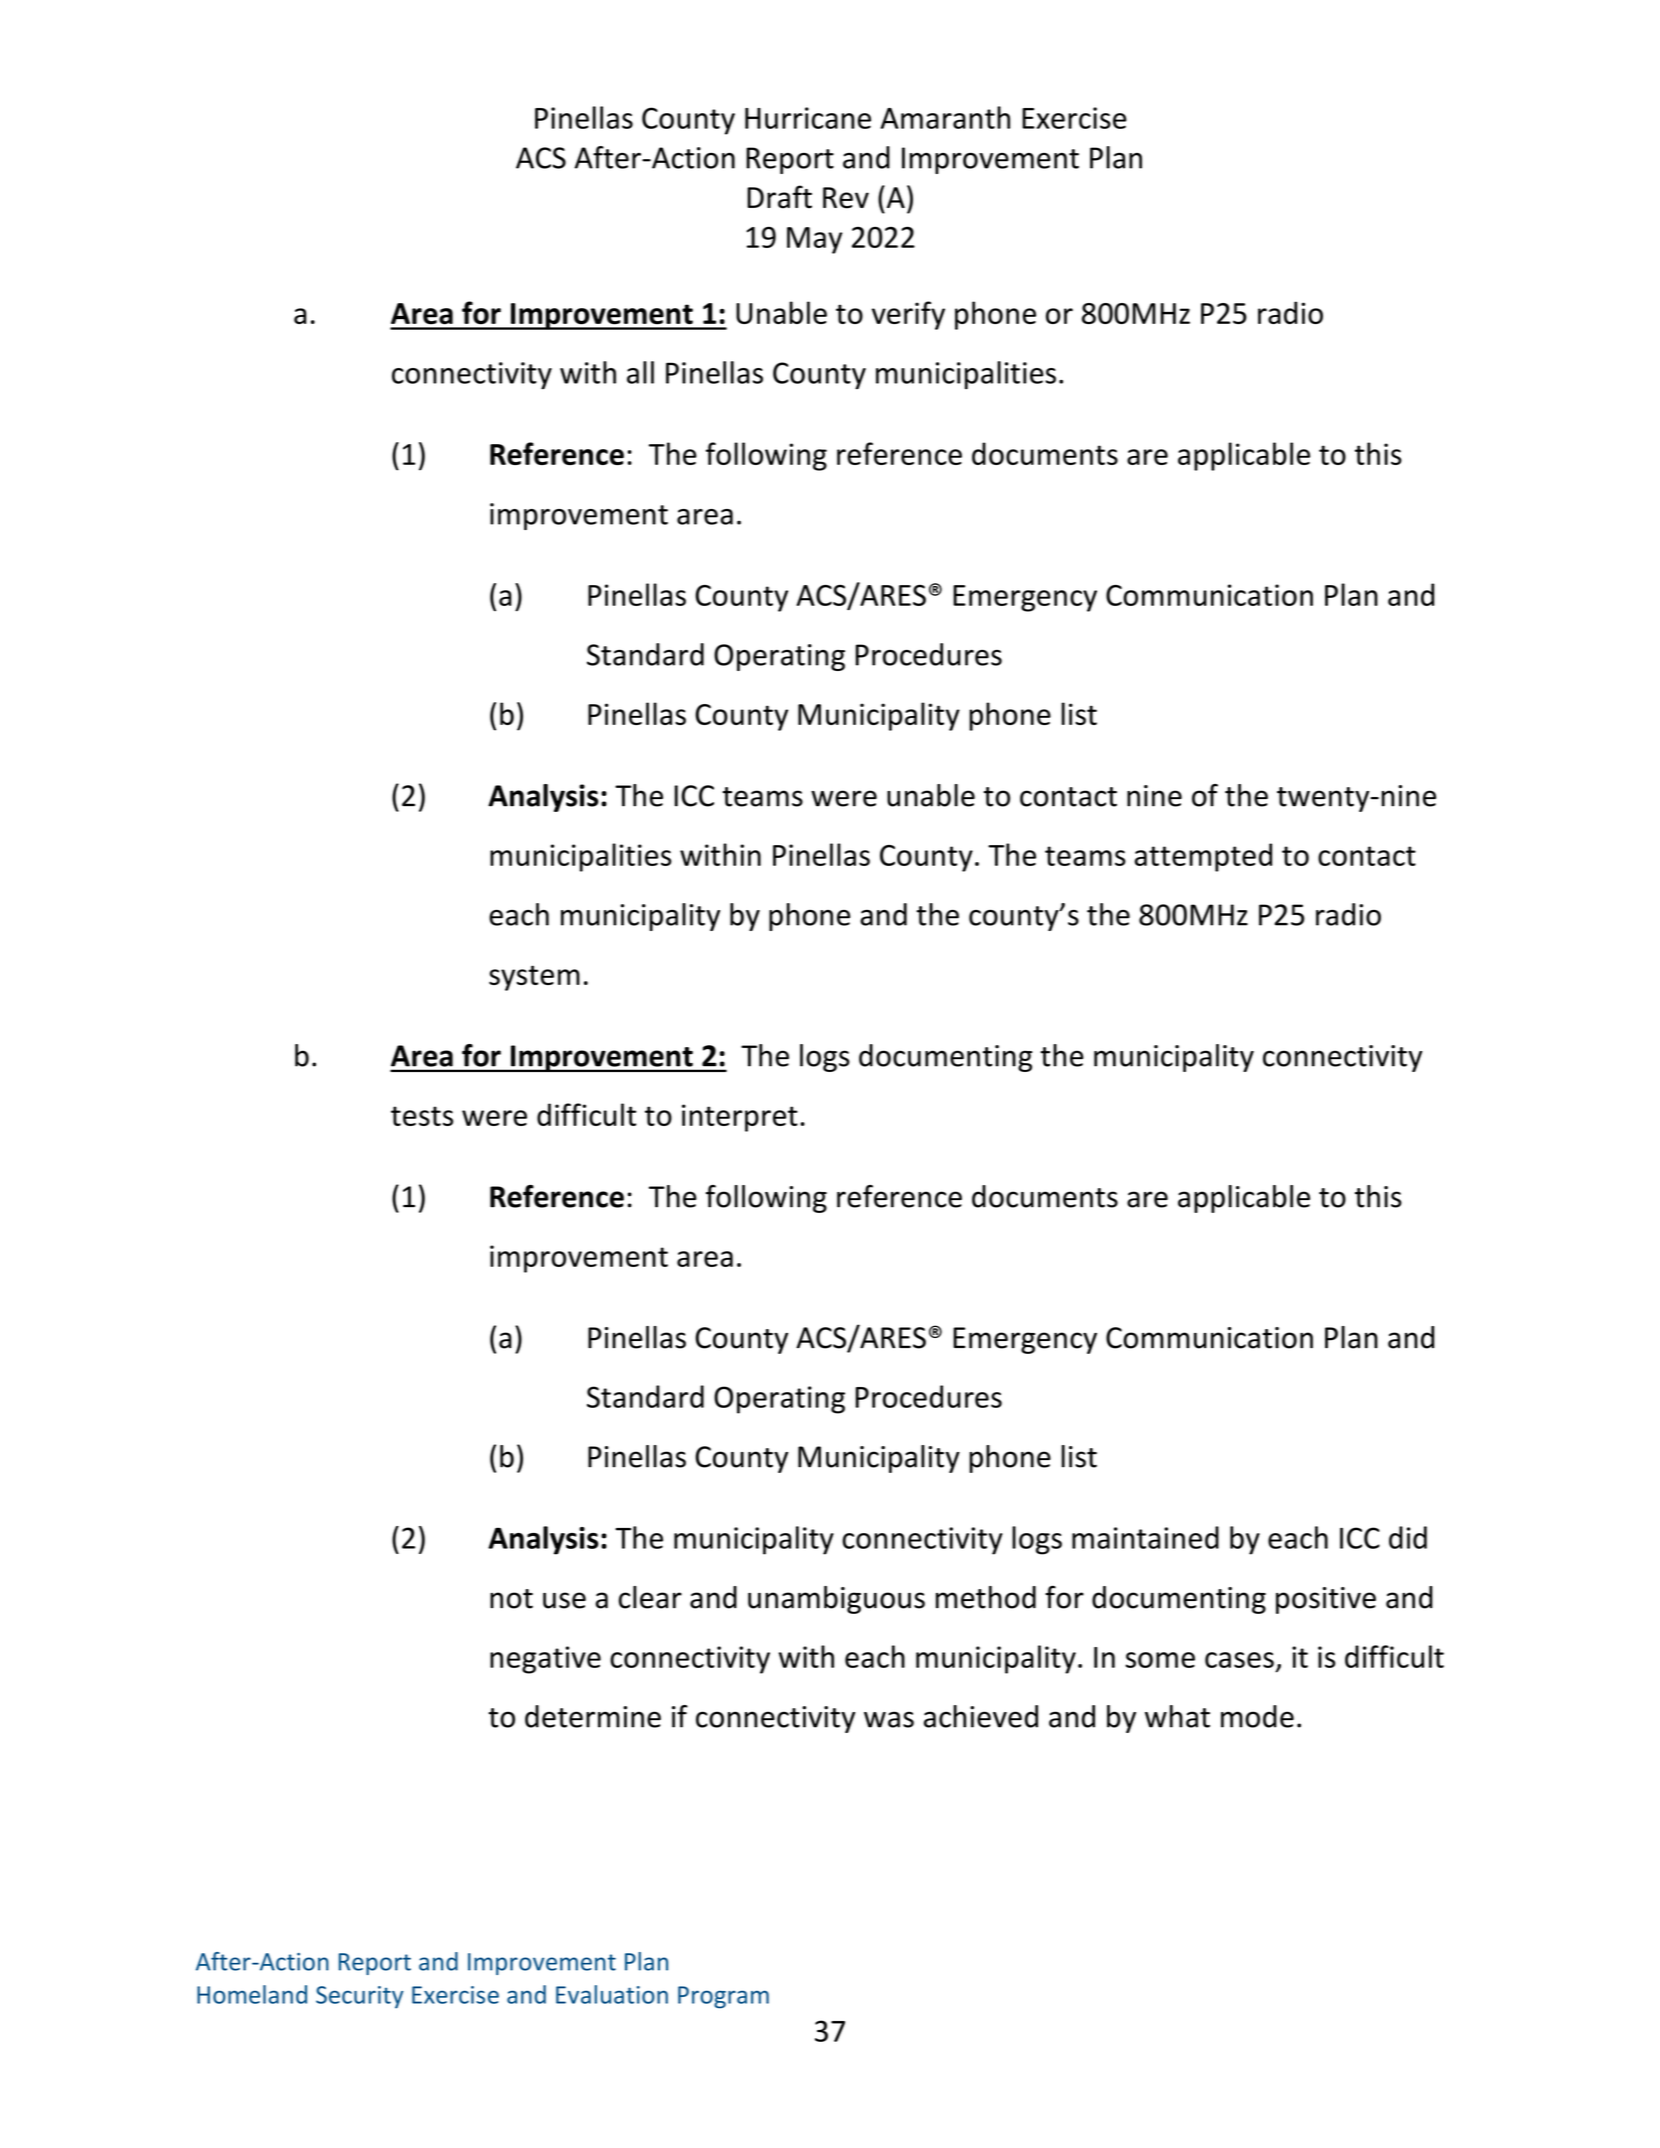  Describe the element at coordinates (640, 372) in the screenshot. I see `all` at that location.
